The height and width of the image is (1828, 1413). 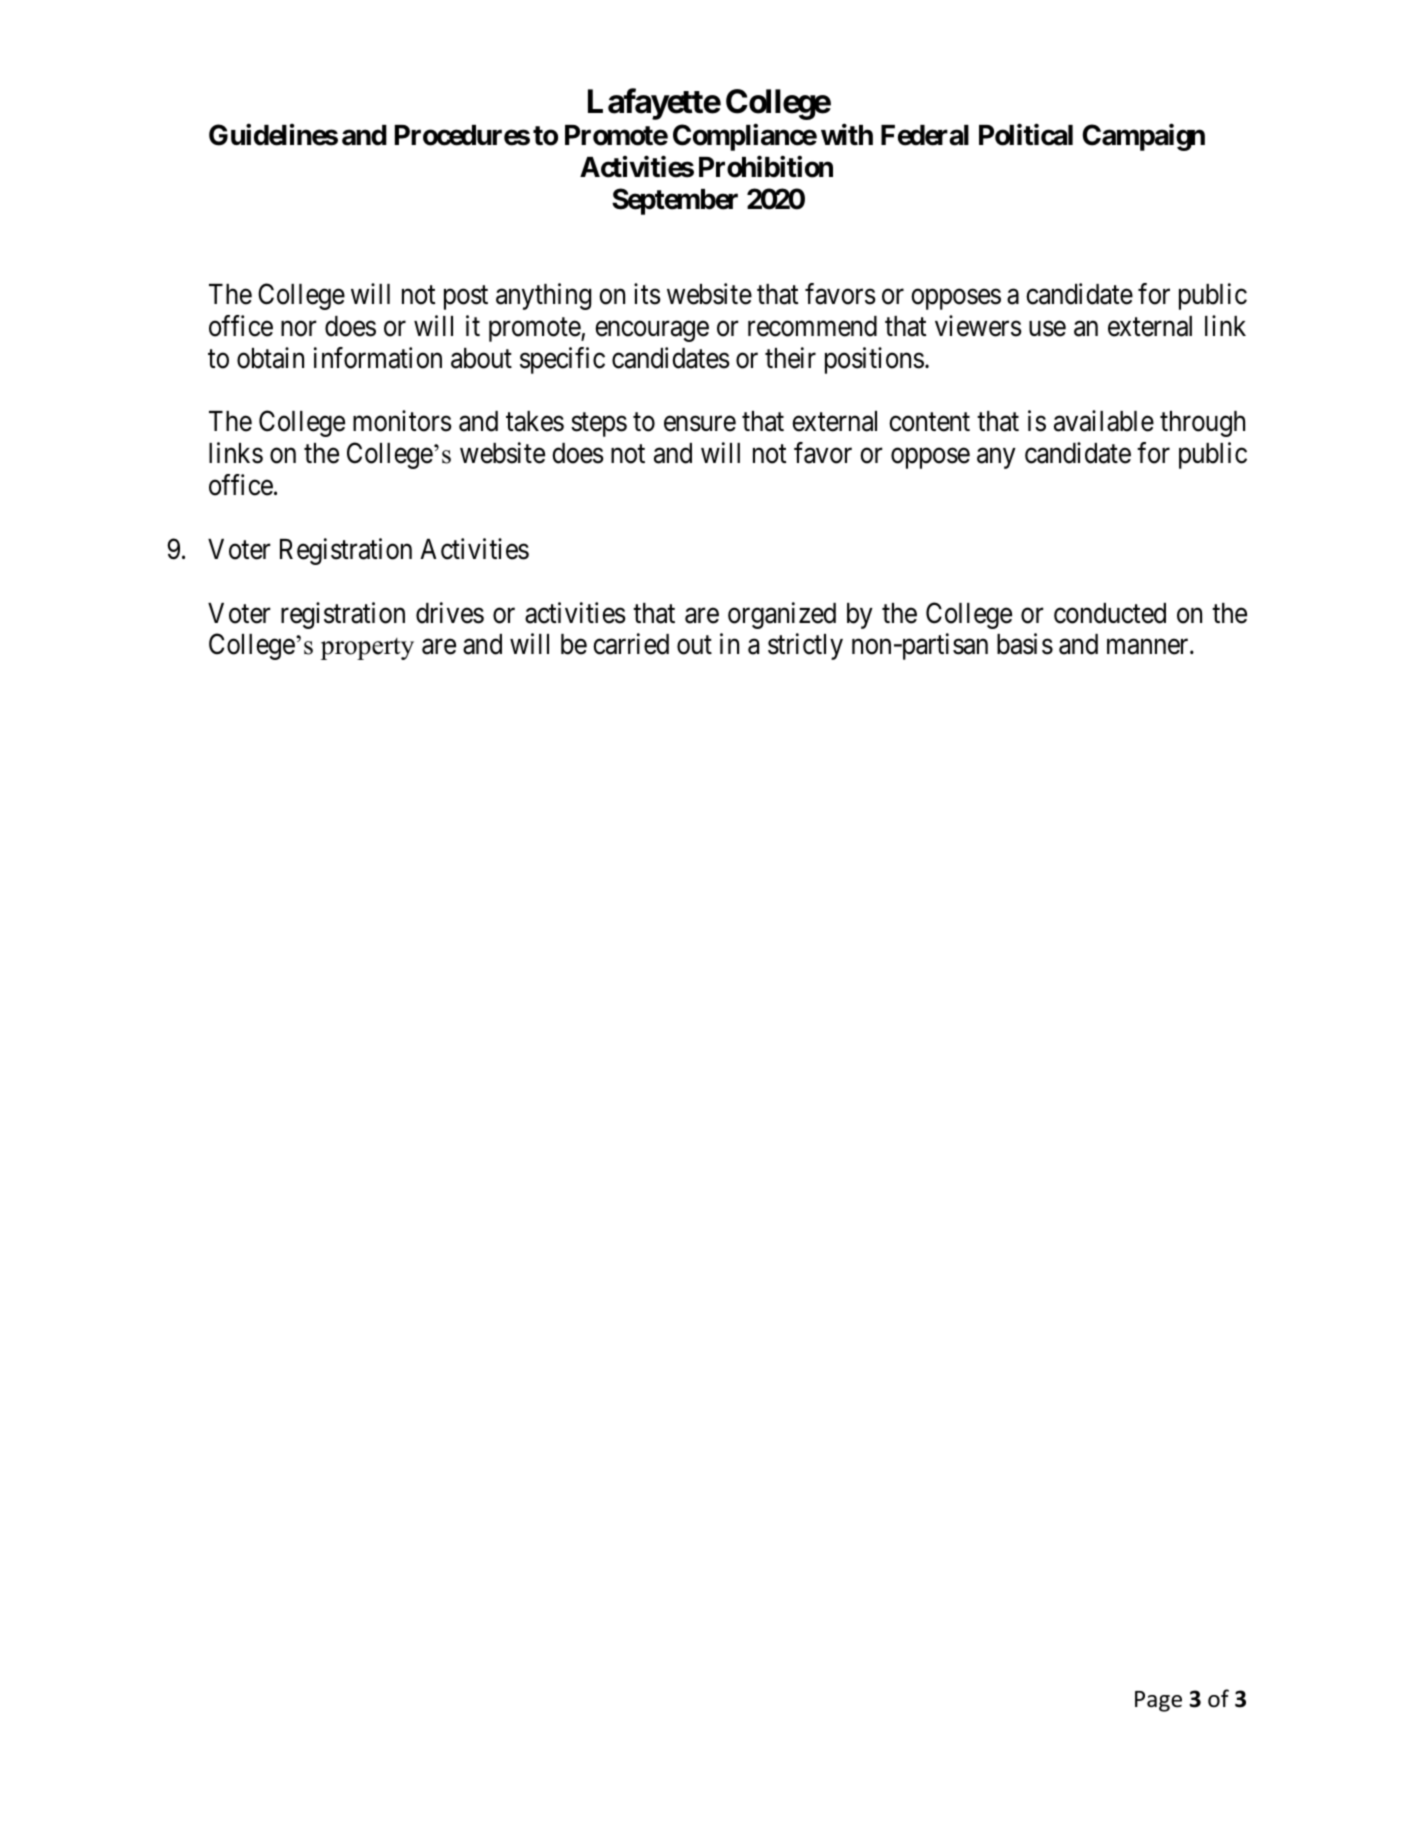 I want to click on Page, so click(x=1158, y=1701).
